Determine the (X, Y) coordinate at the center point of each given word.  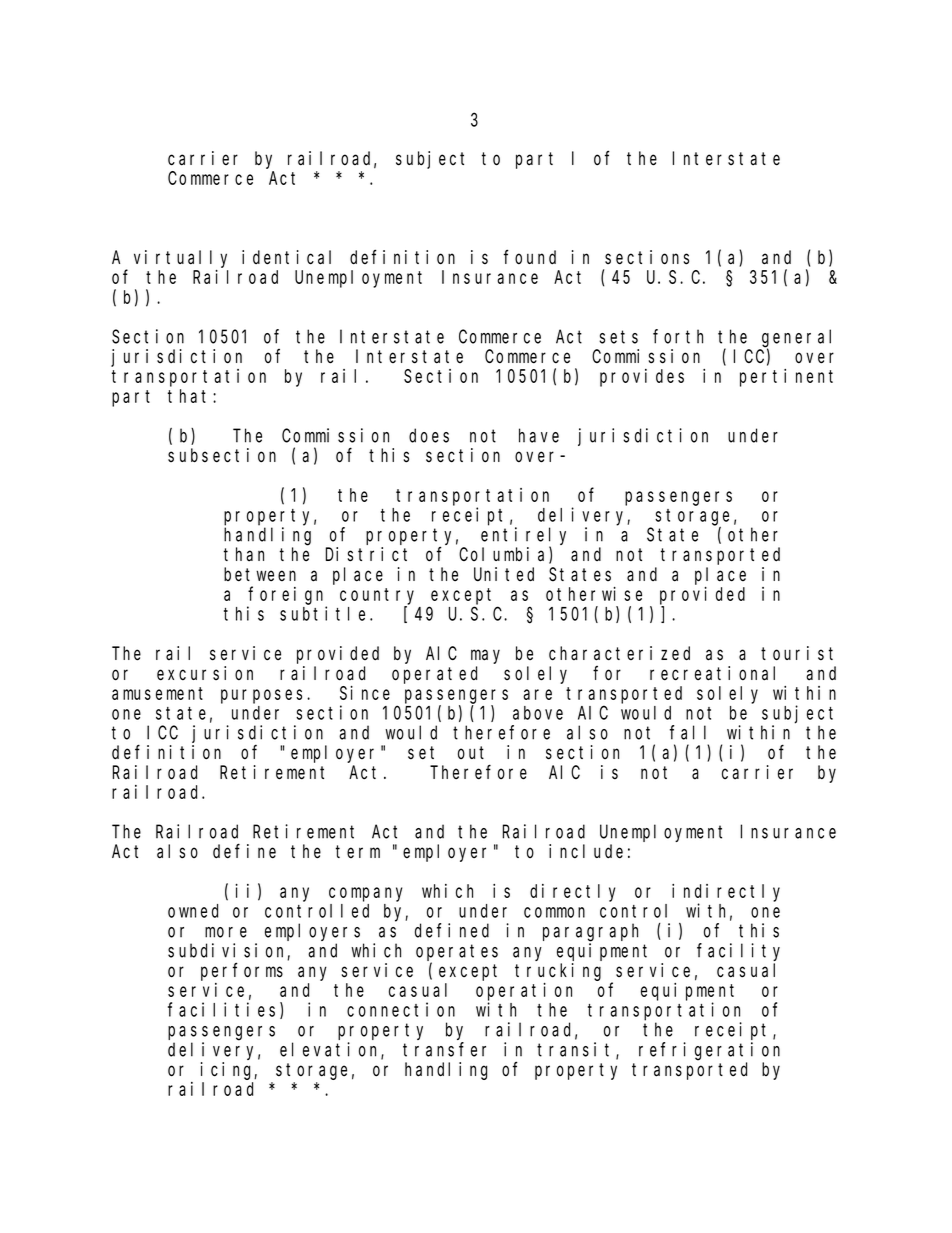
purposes (264, 696)
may (485, 657)
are (537, 694)
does (429, 435)
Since (365, 693)
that (191, 396)
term (358, 851)
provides (642, 378)
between (260, 574)
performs (242, 972)
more (226, 932)
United (504, 574)
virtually (180, 259)
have (539, 435)
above (538, 713)
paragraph (590, 932)
